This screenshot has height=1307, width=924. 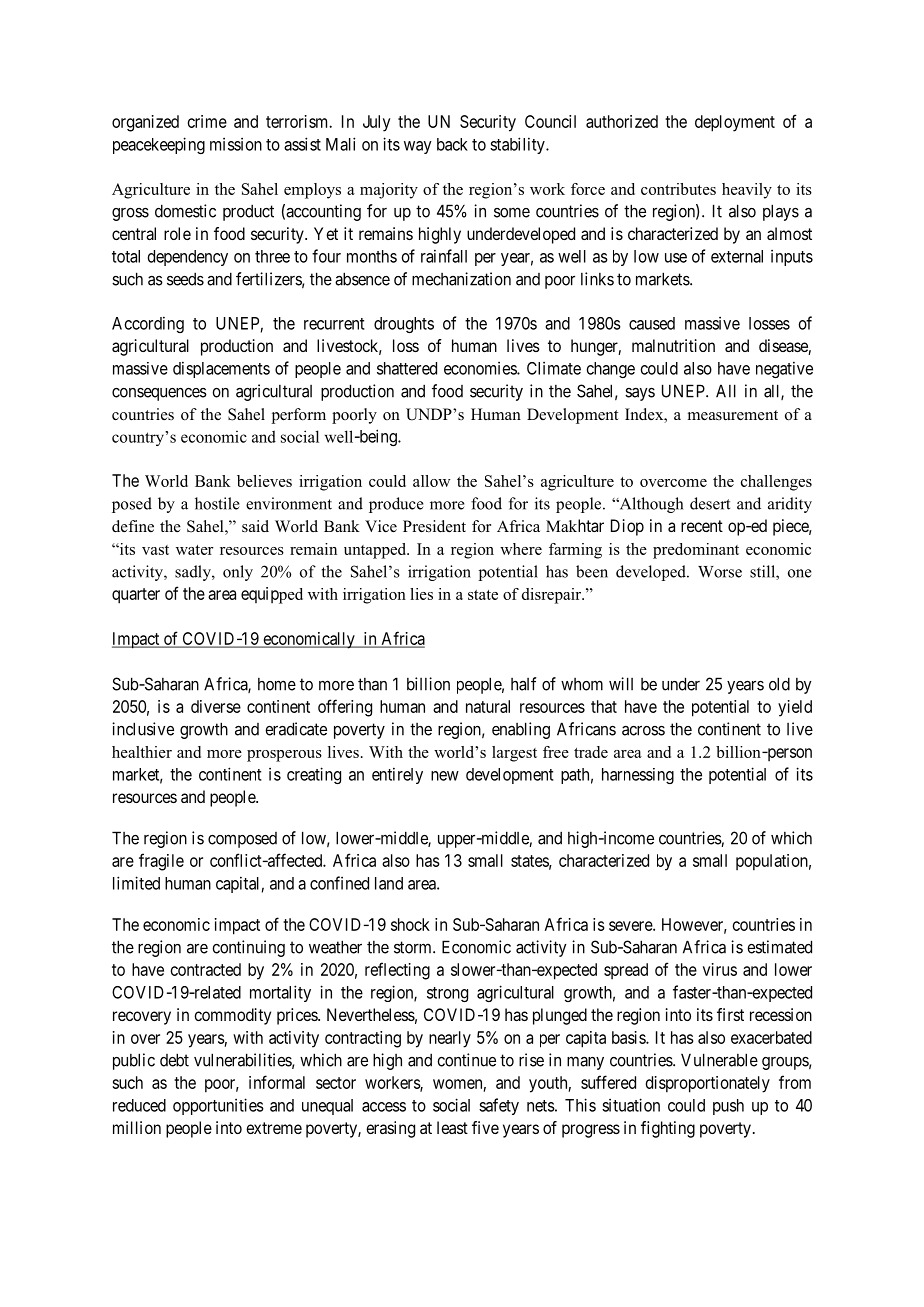 What do you see at coordinates (218, 1106) in the screenshot?
I see `opportunities` at bounding box center [218, 1106].
